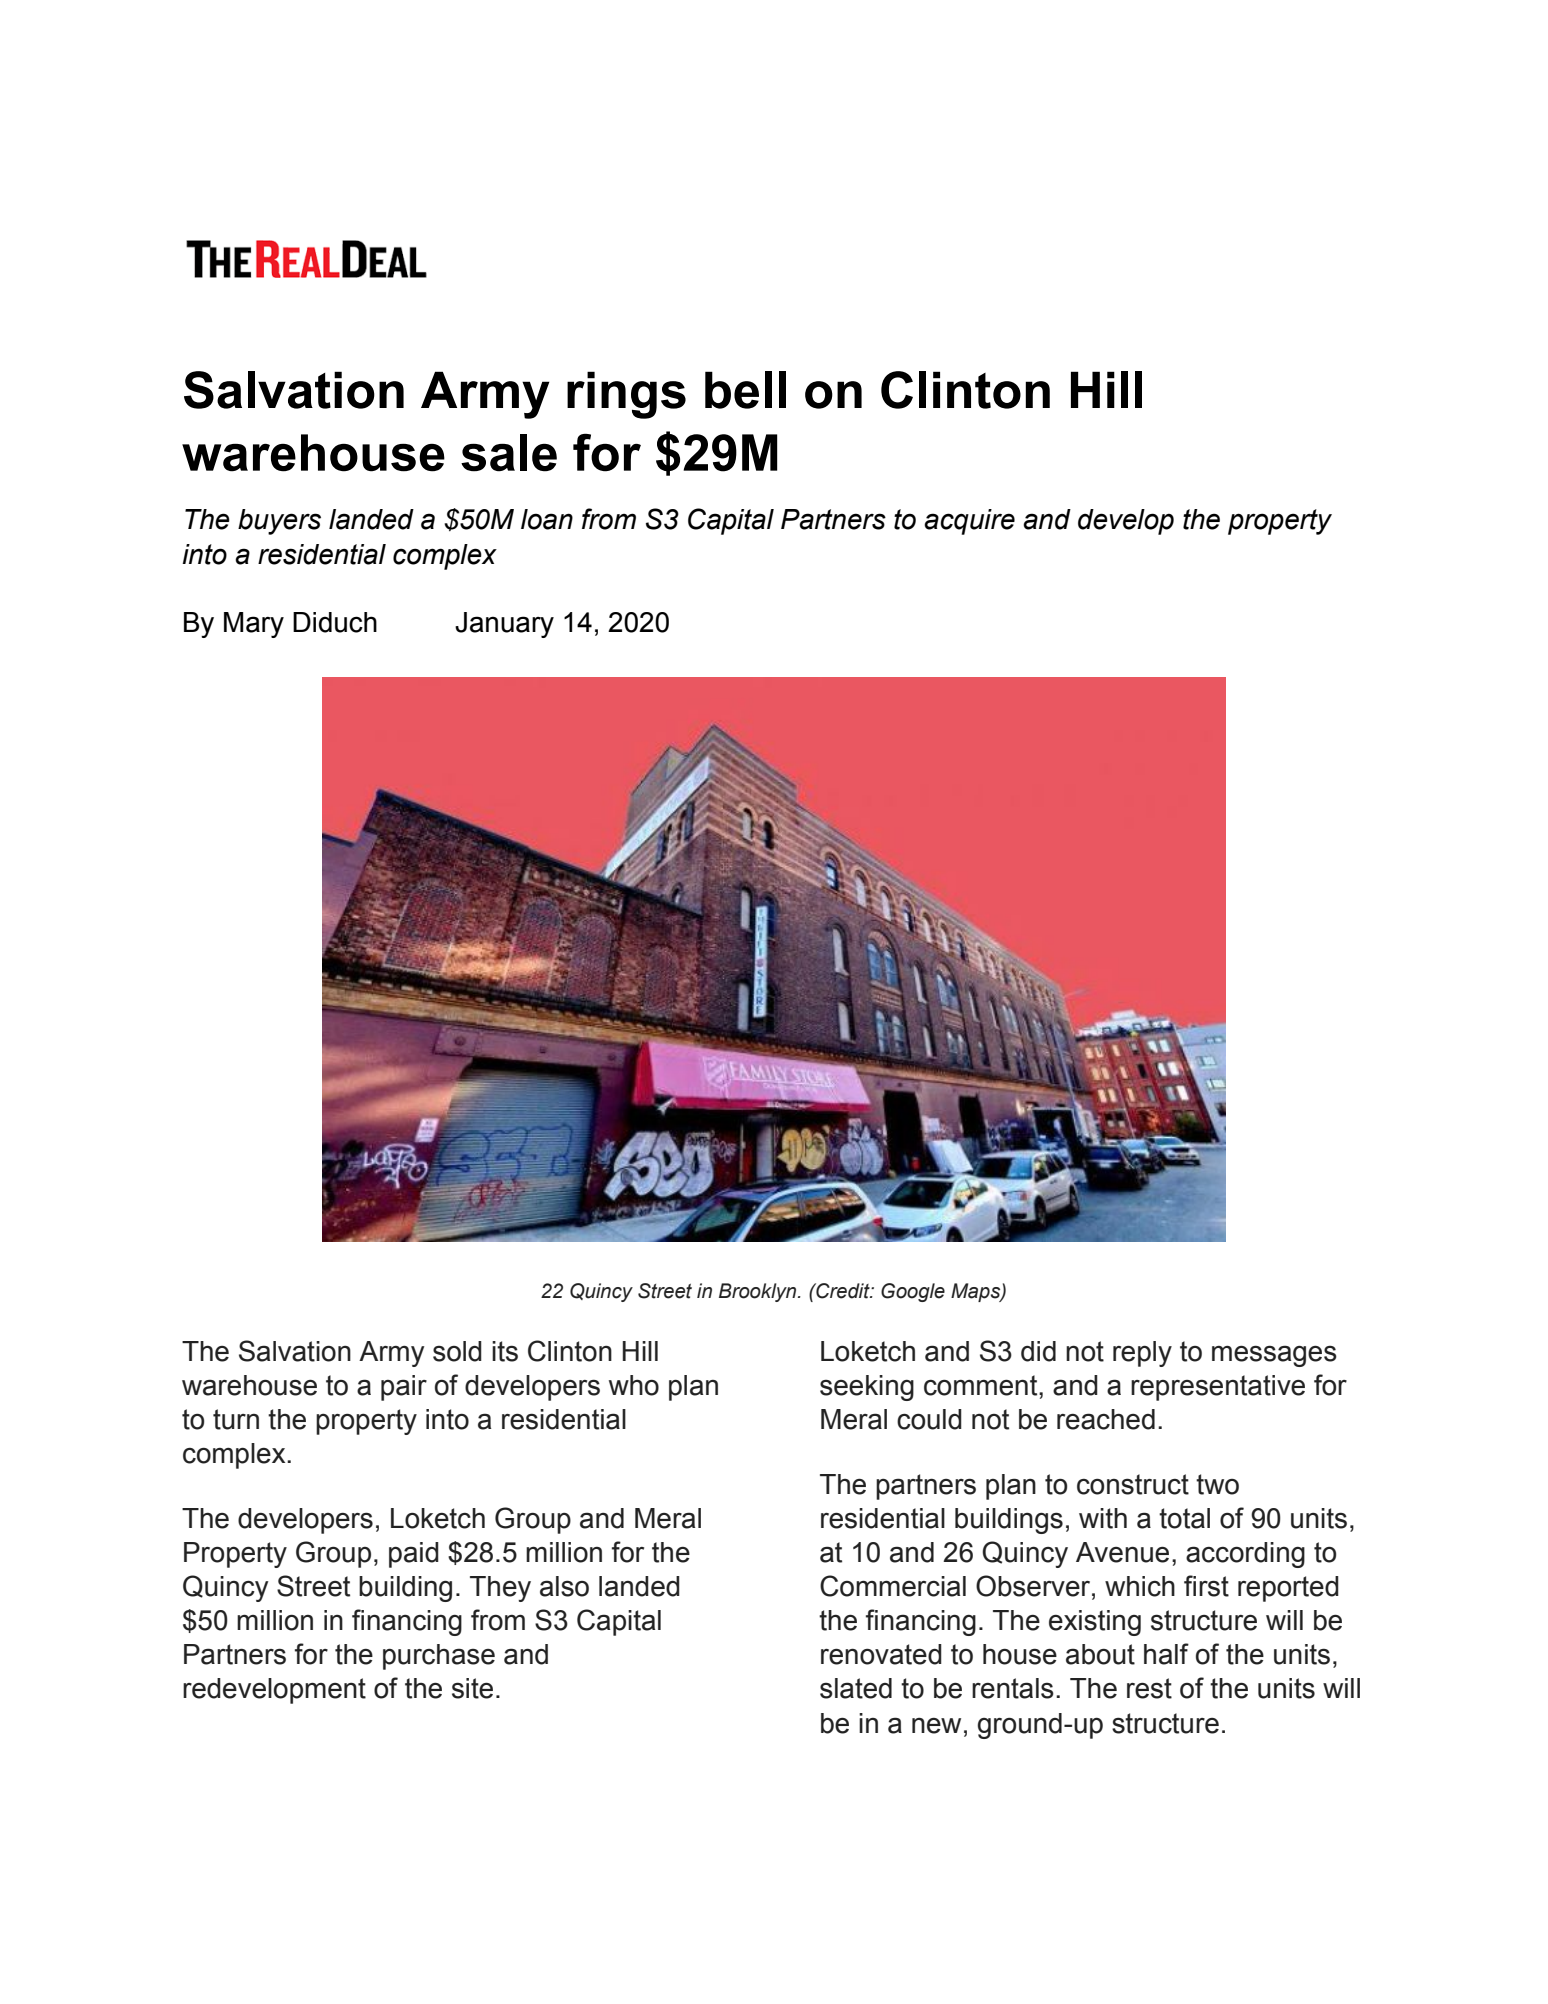 The image size is (1548, 2004). I want to click on January, so click(504, 625).
